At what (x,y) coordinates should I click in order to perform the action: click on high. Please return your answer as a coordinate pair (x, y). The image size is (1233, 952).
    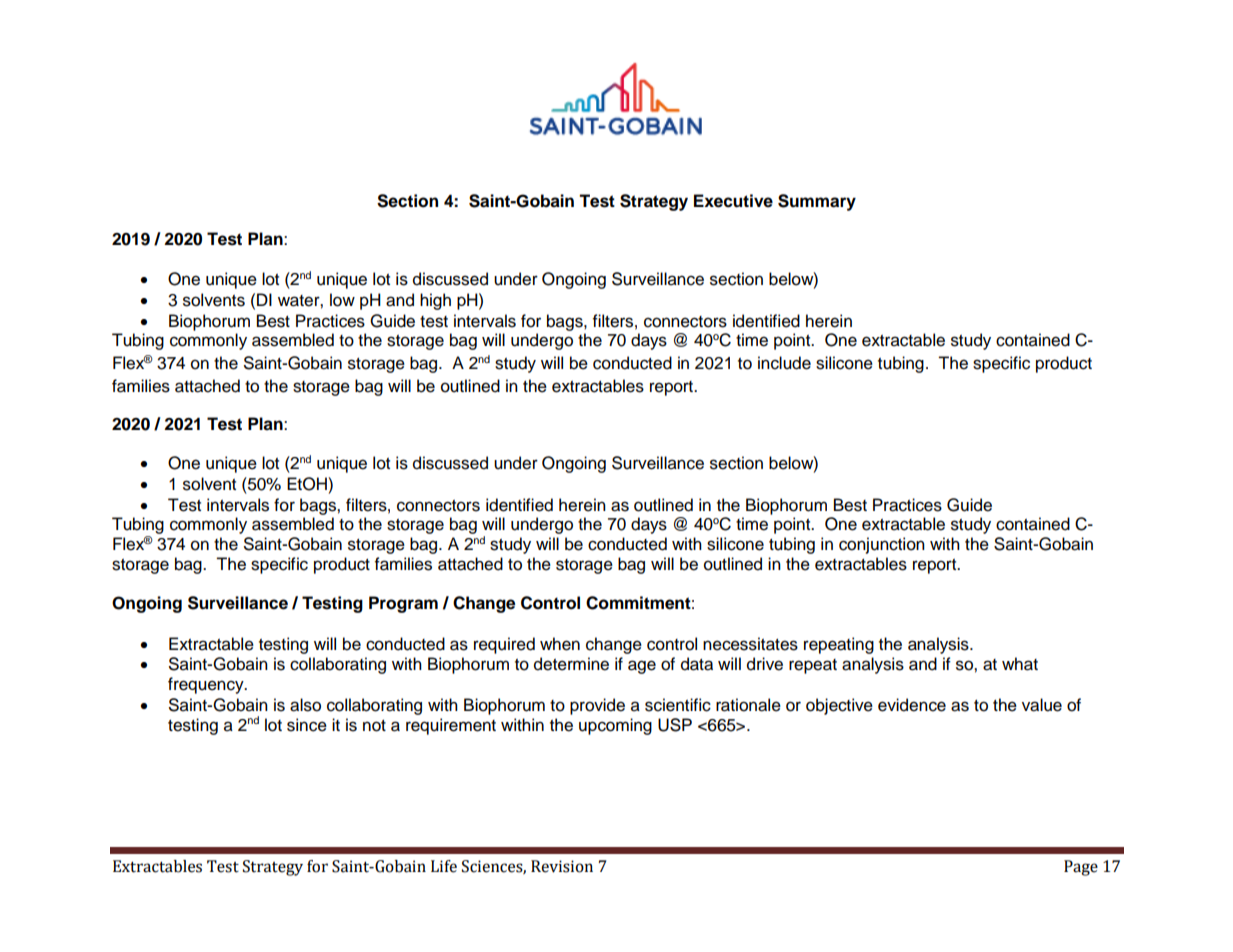
    Looking at the image, I should click on (435, 301).
